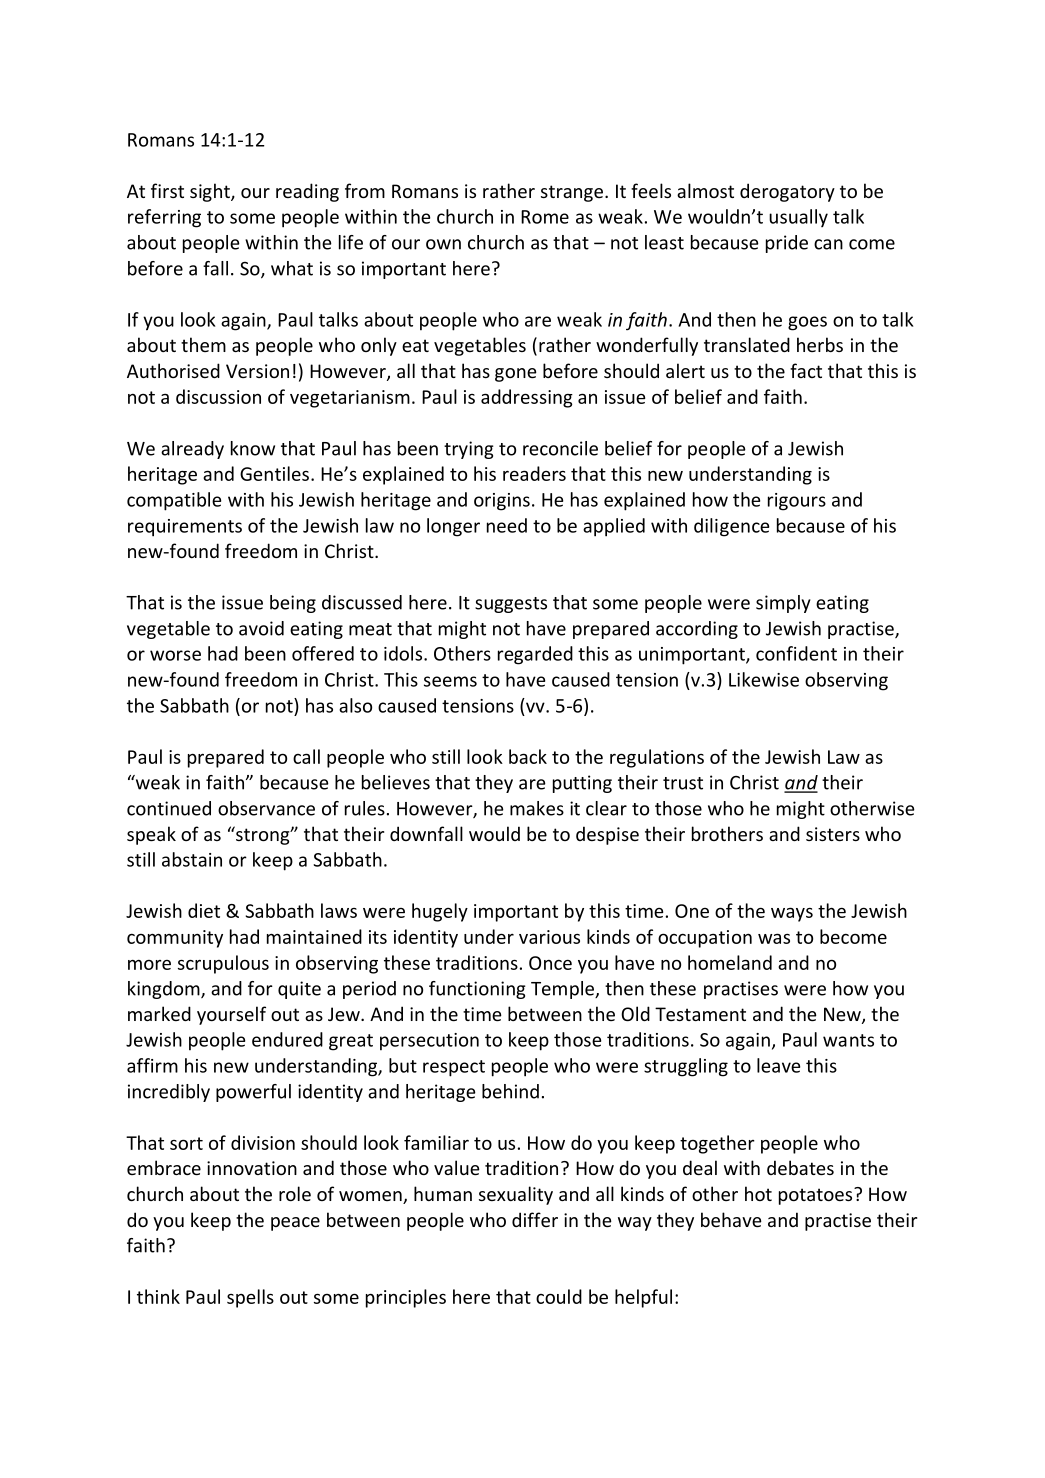 The width and height of the document is (1045, 1478). Describe the element at coordinates (797, 502) in the document. I see `rigours` at that location.
